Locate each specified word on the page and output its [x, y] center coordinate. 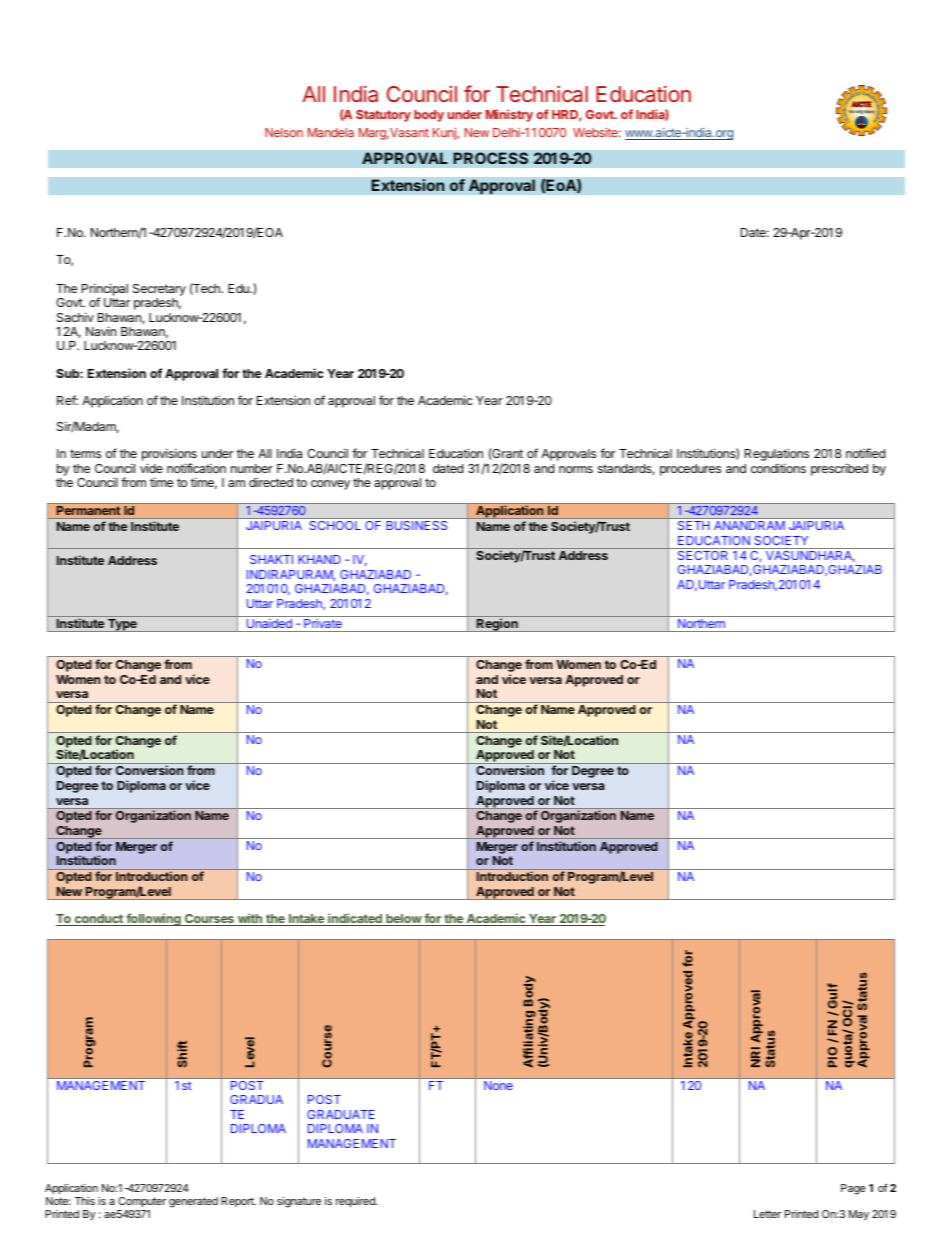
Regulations [777, 456]
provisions [169, 456]
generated [193, 1202]
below [403, 920]
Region [497, 625]
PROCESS [490, 158]
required [356, 1202]
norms [576, 469]
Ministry [509, 115]
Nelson [284, 132]
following [153, 919]
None [498, 1085]
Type [122, 625]
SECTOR [703, 555]
